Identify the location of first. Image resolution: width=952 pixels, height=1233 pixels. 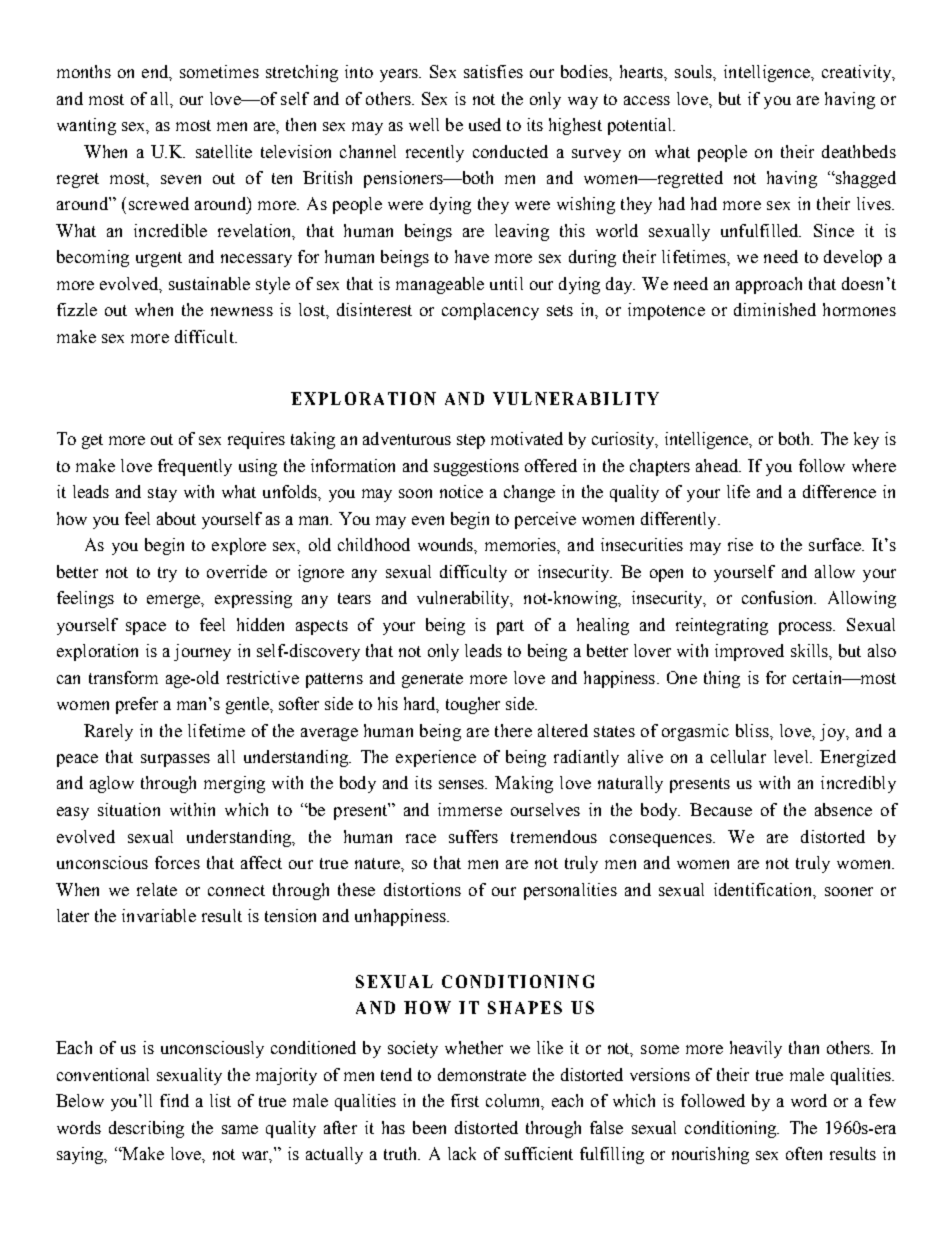
(465, 1100).
